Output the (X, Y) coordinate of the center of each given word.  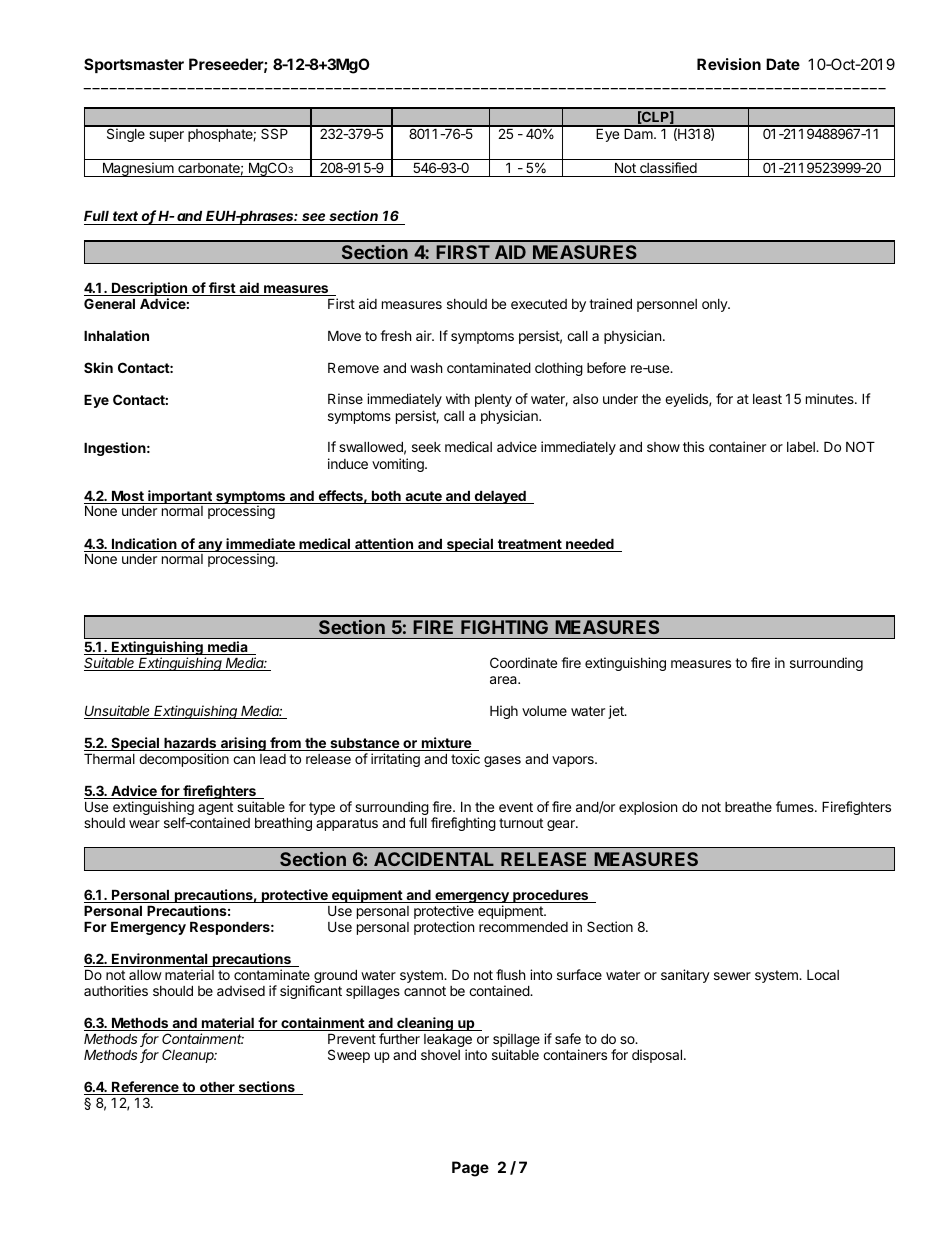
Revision (729, 64)
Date (783, 64)
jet (617, 712)
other (217, 1088)
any (210, 548)
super (166, 136)
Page (470, 1169)
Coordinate (523, 662)
